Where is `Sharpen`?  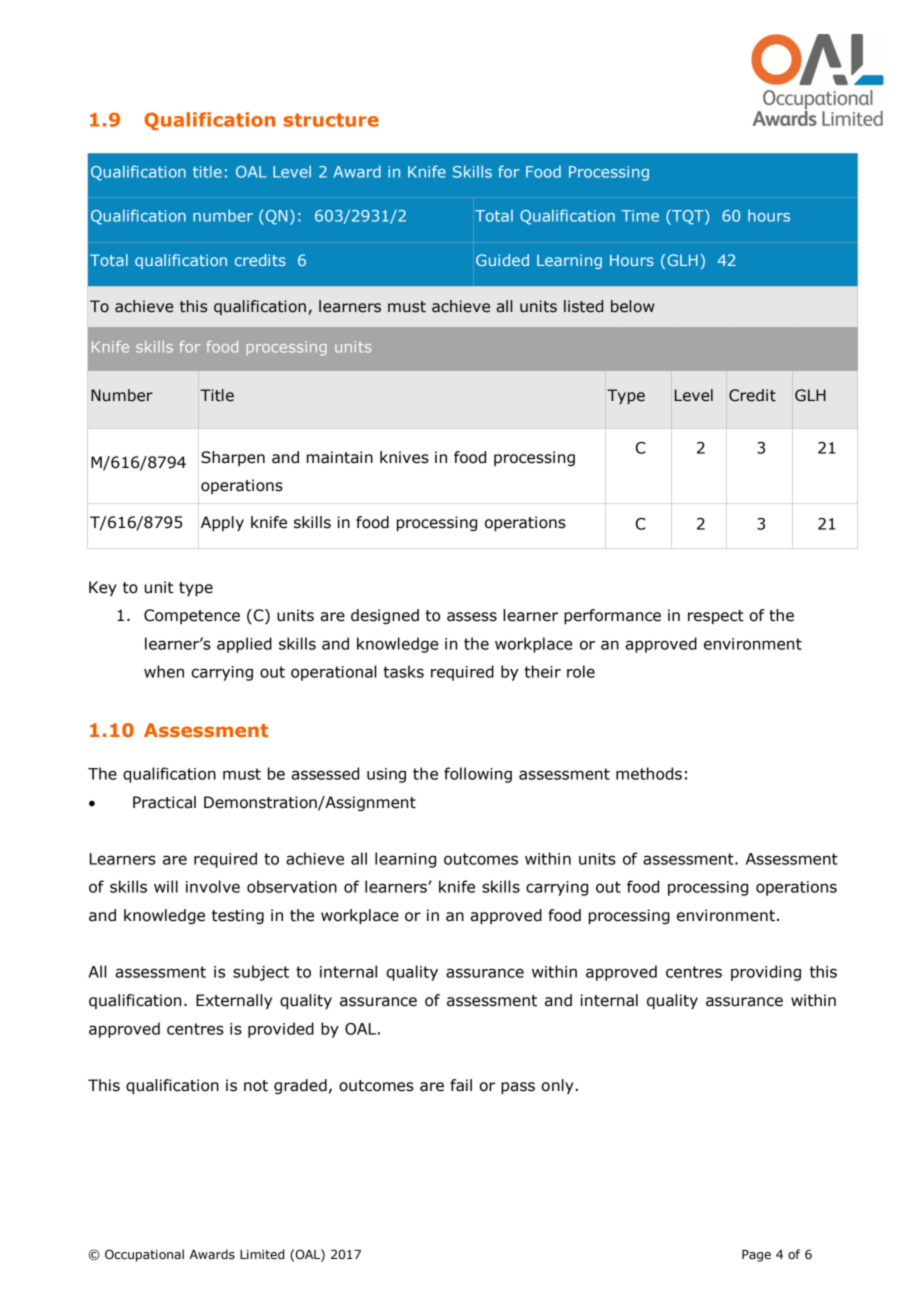 Sharpen is located at coordinates (233, 458).
